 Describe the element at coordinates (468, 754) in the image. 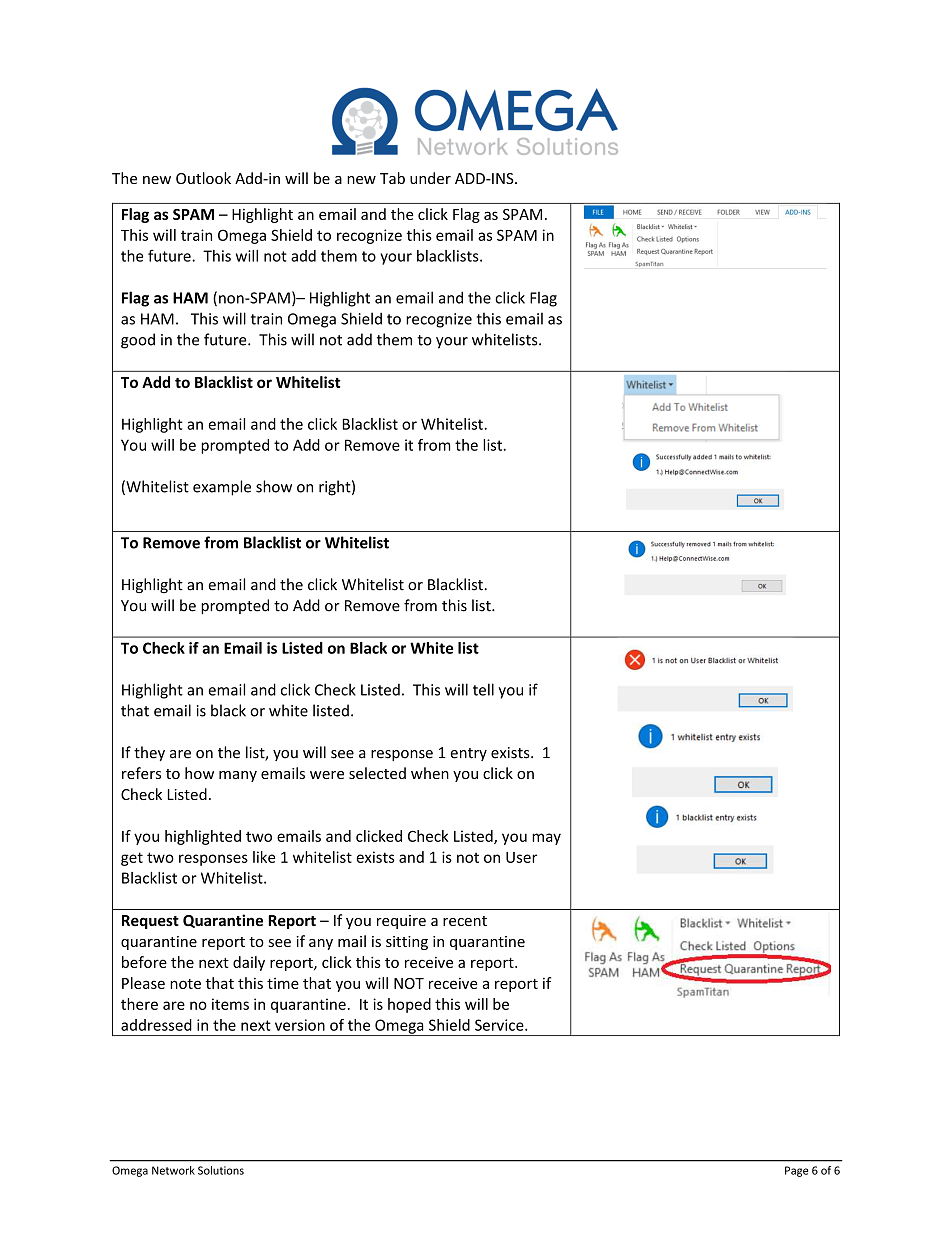

I see `entry` at that location.
